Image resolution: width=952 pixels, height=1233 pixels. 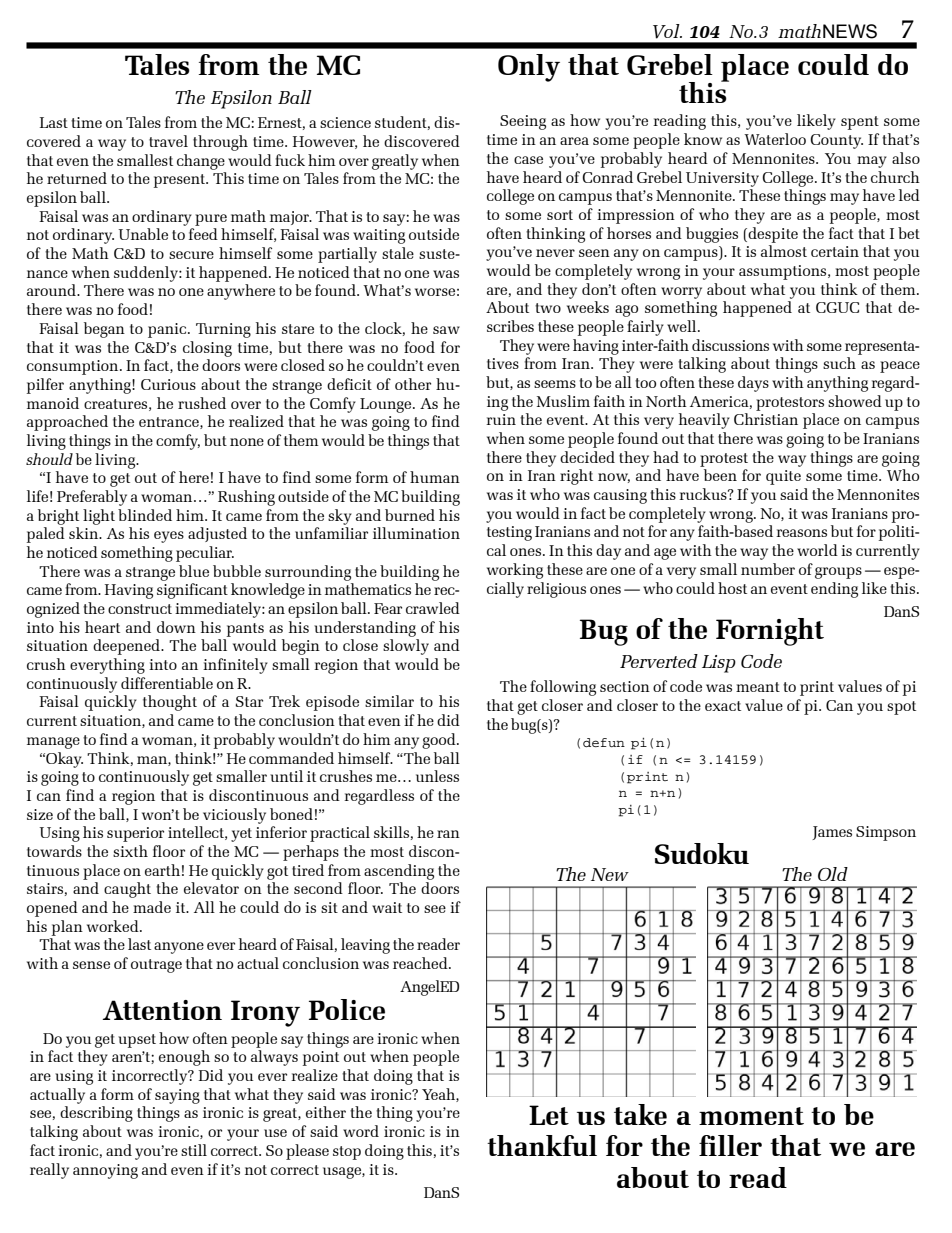 What do you see at coordinates (140, 609) in the screenshot?
I see `construct` at bounding box center [140, 609].
